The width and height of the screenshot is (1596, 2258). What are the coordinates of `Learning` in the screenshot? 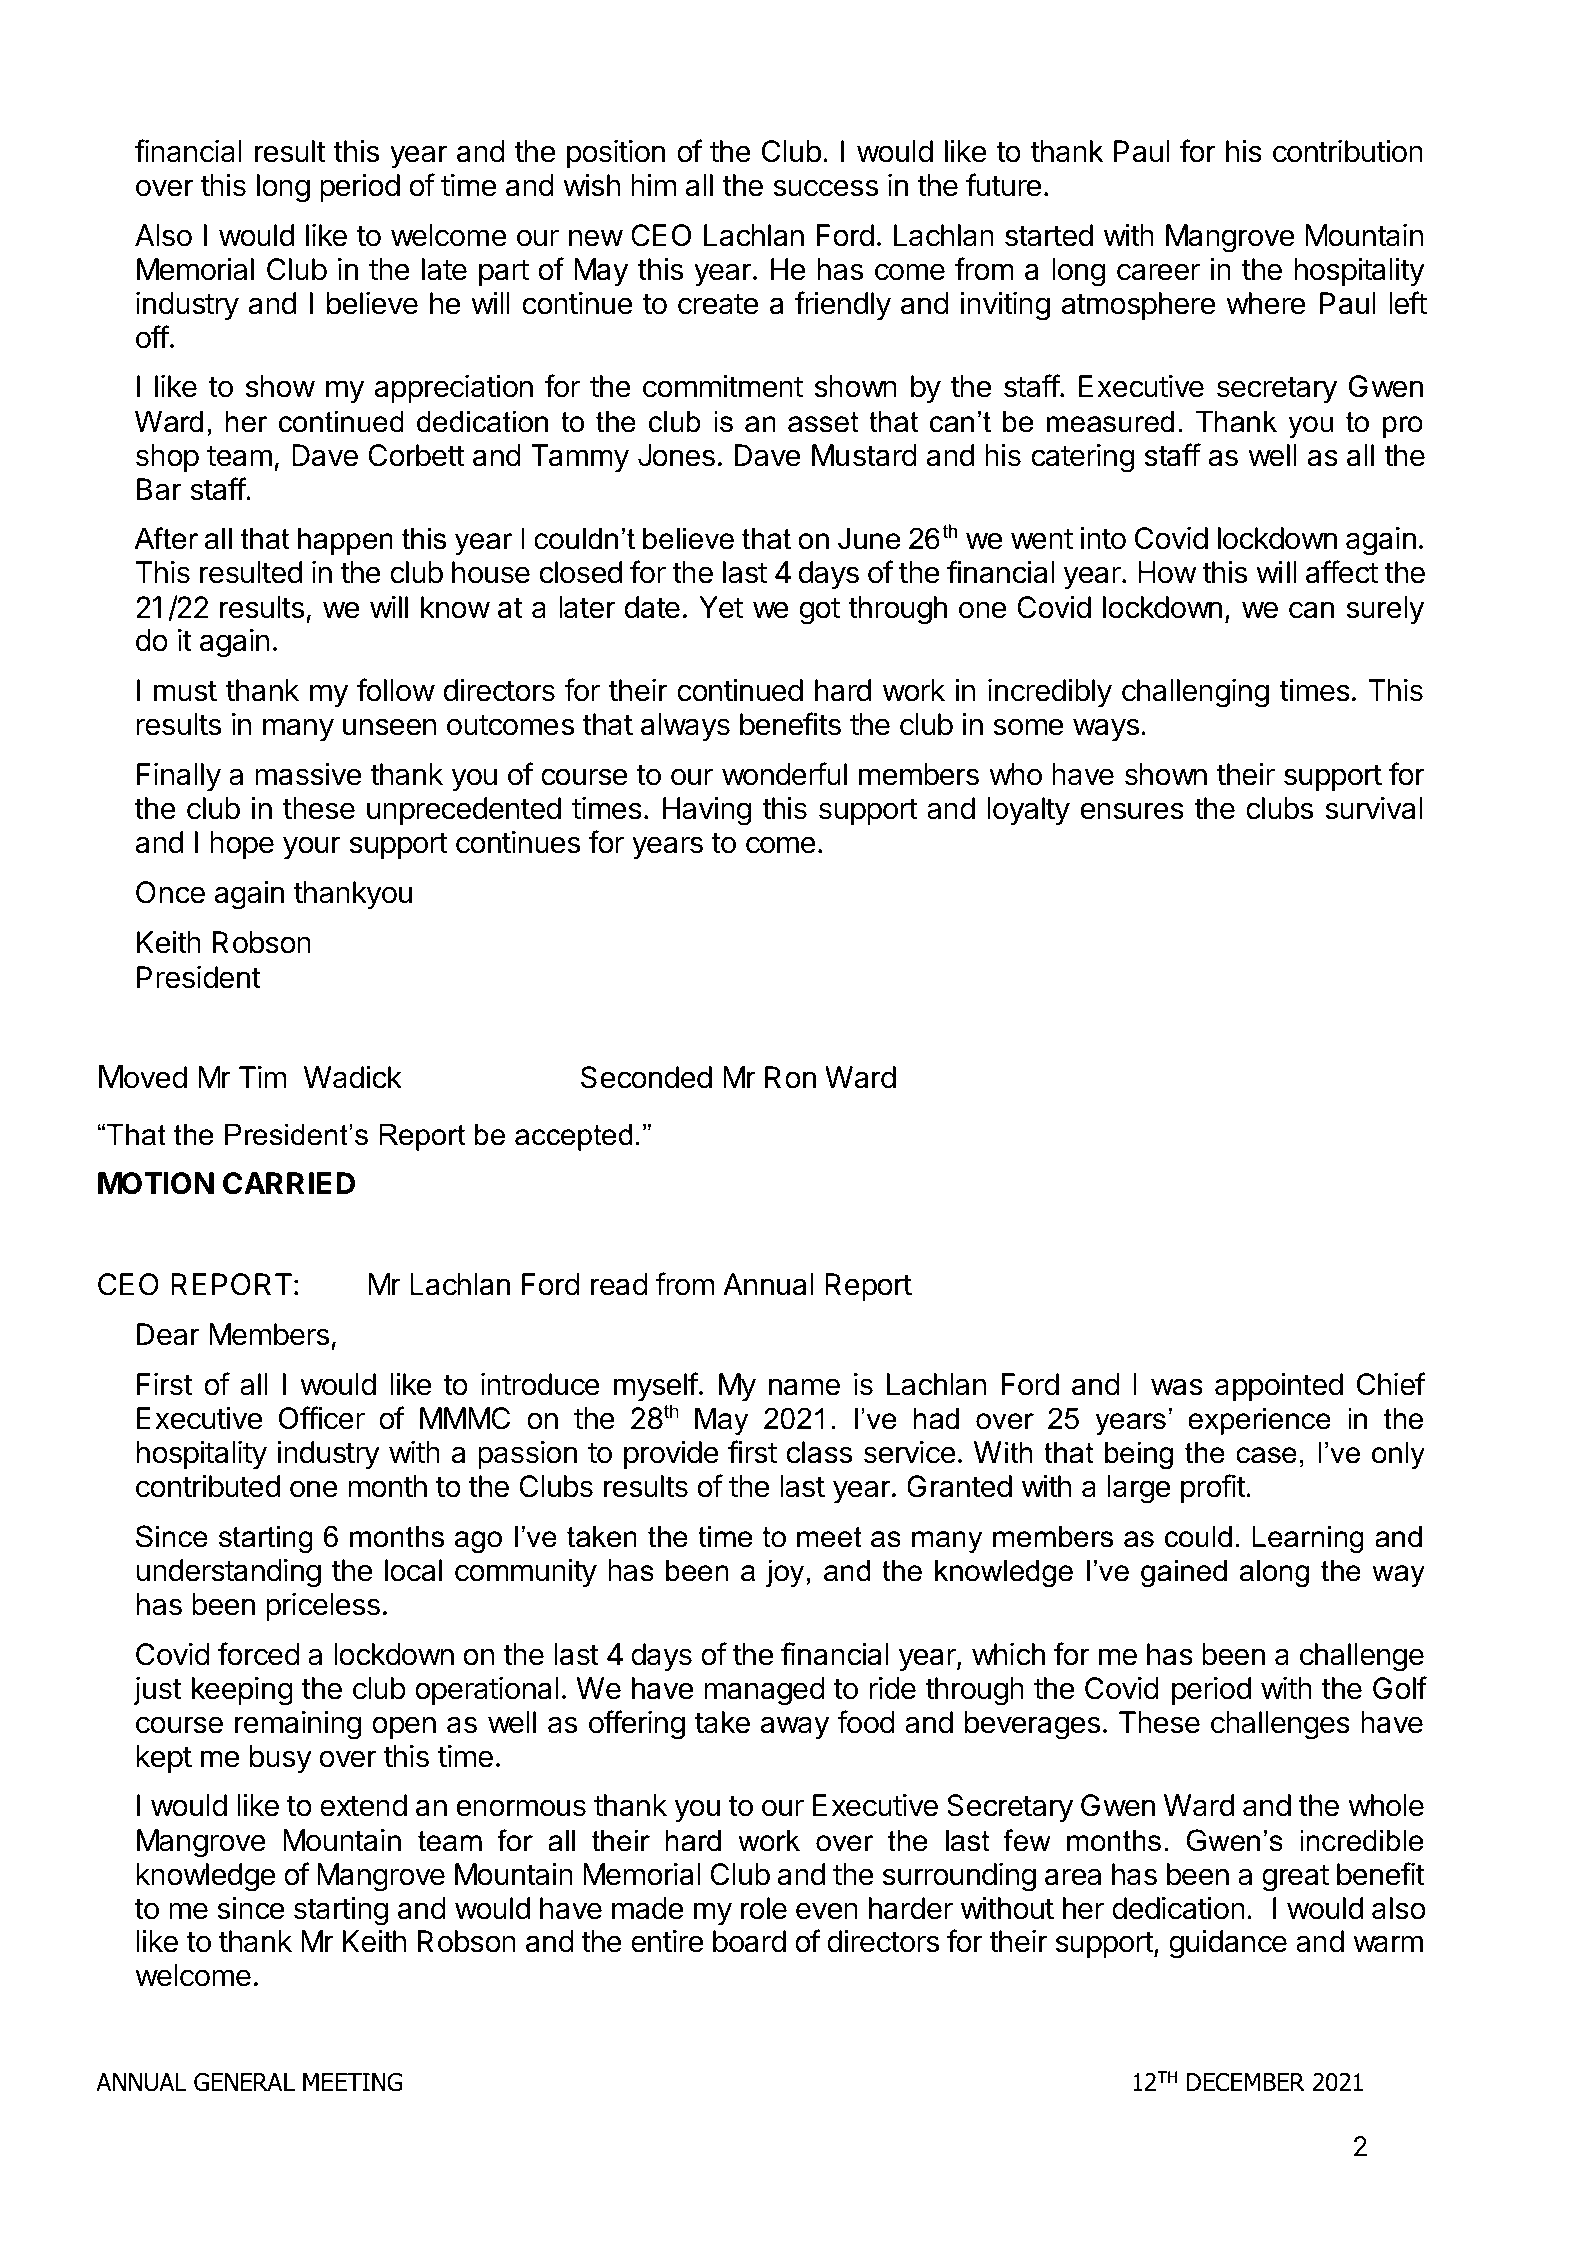 It's located at (1308, 1540).
